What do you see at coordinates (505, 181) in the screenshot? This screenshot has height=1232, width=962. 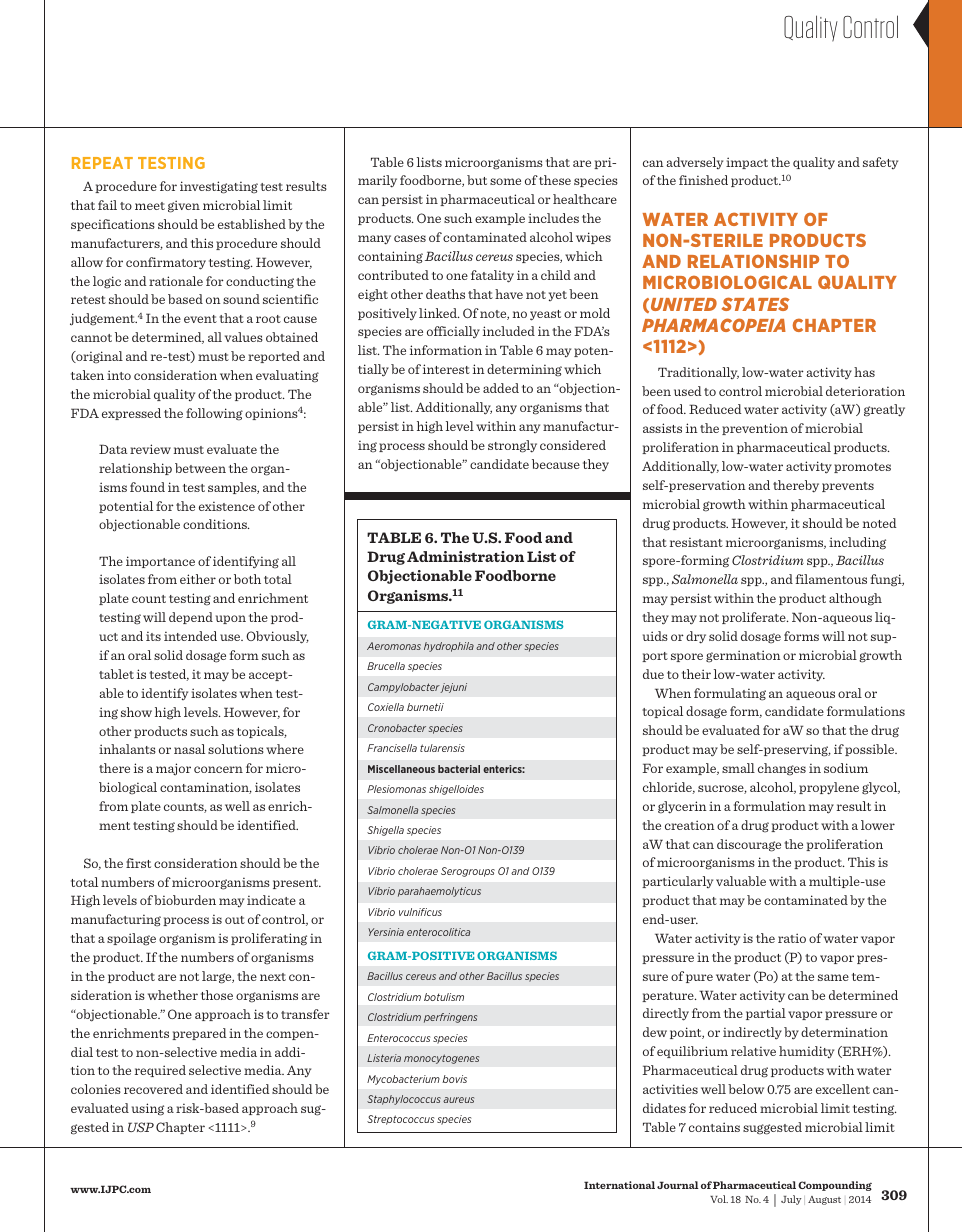 I see `some` at bounding box center [505, 181].
